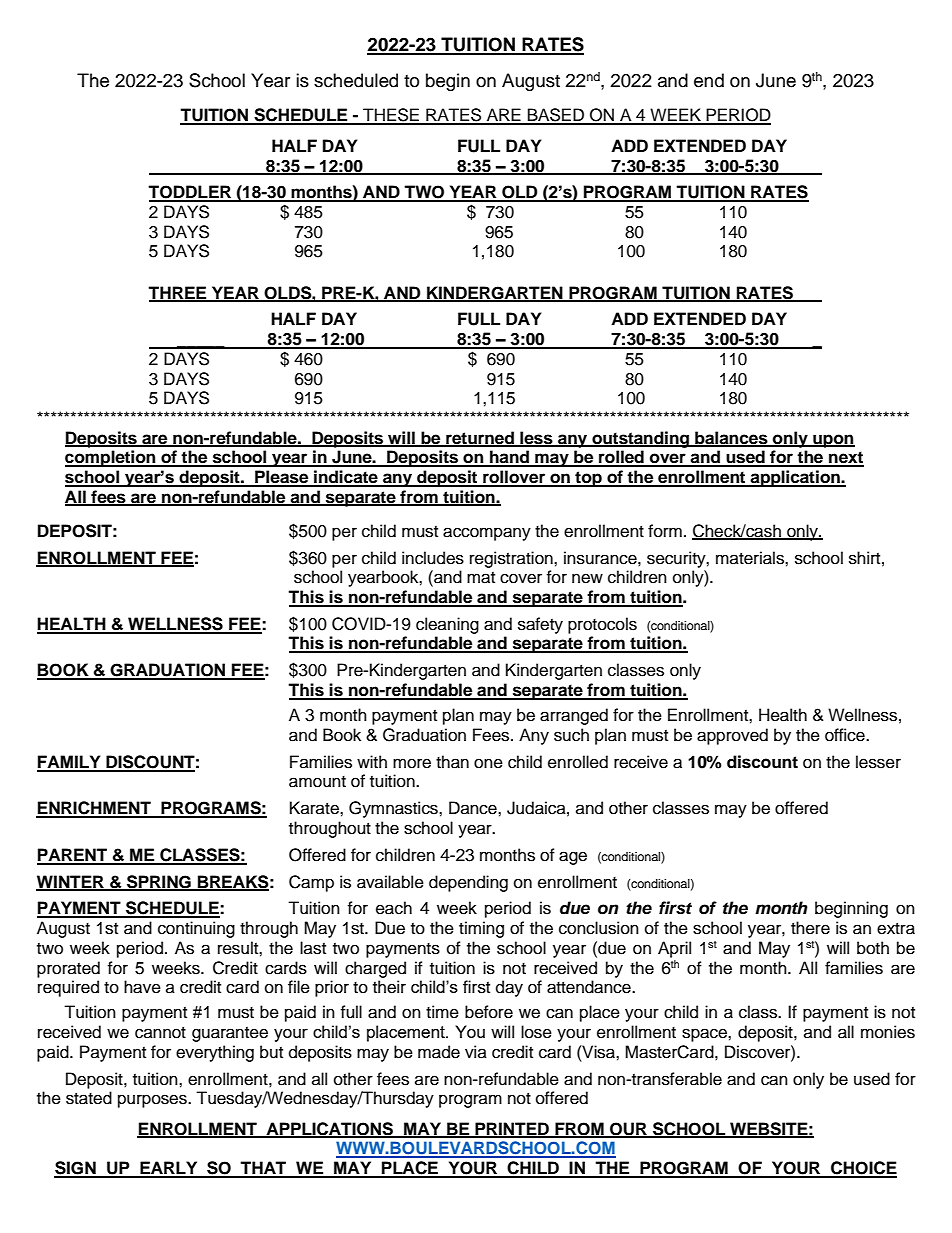 This screenshot has width=952, height=1233. I want to click on timing, so click(481, 929).
